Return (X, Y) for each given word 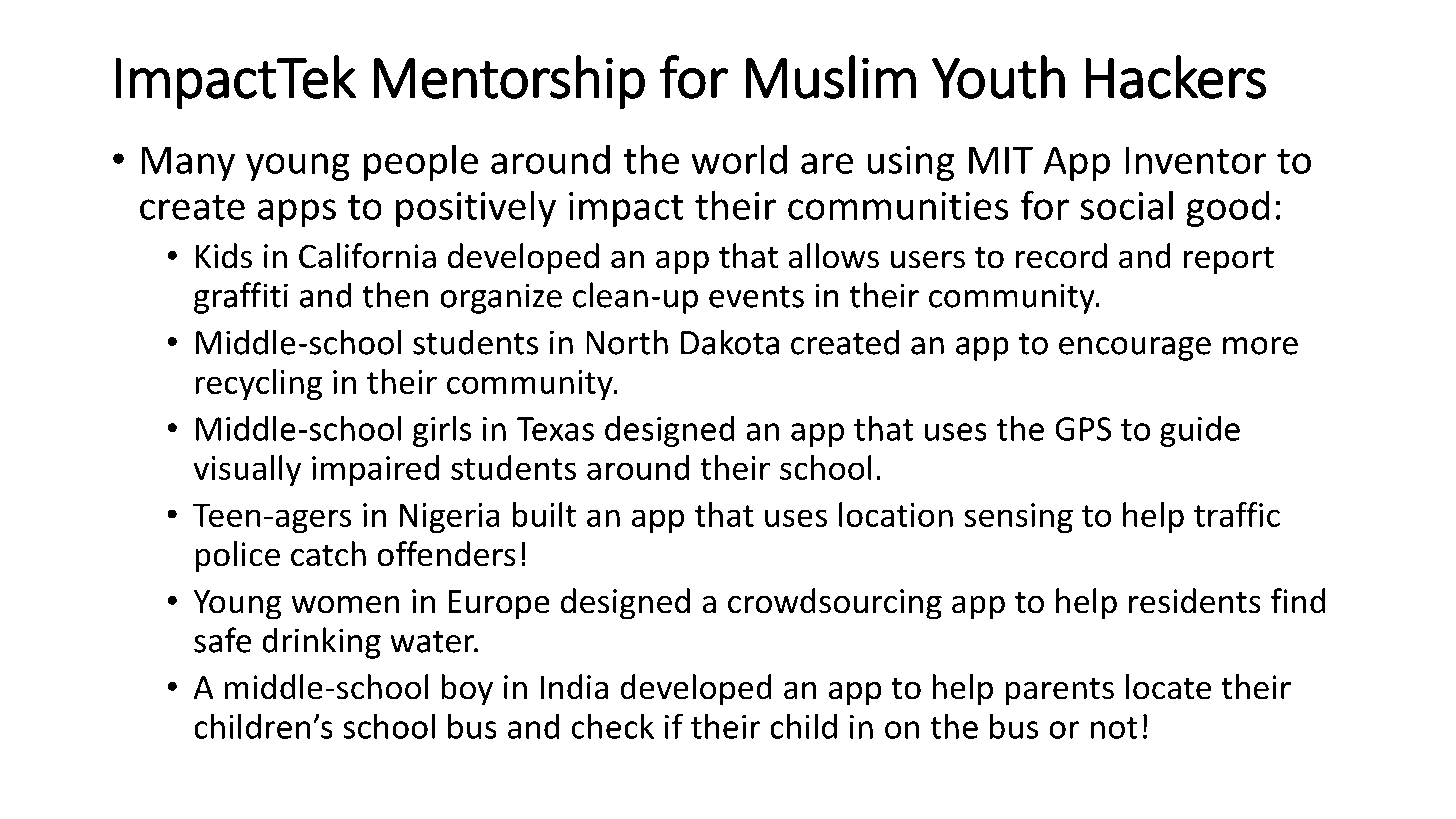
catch (328, 554)
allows (833, 256)
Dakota (730, 342)
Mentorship (509, 82)
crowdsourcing (835, 604)
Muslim (830, 77)
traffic (1237, 514)
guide (1200, 431)
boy (467, 690)
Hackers (1175, 77)
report (1229, 260)
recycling (258, 385)
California (367, 256)
